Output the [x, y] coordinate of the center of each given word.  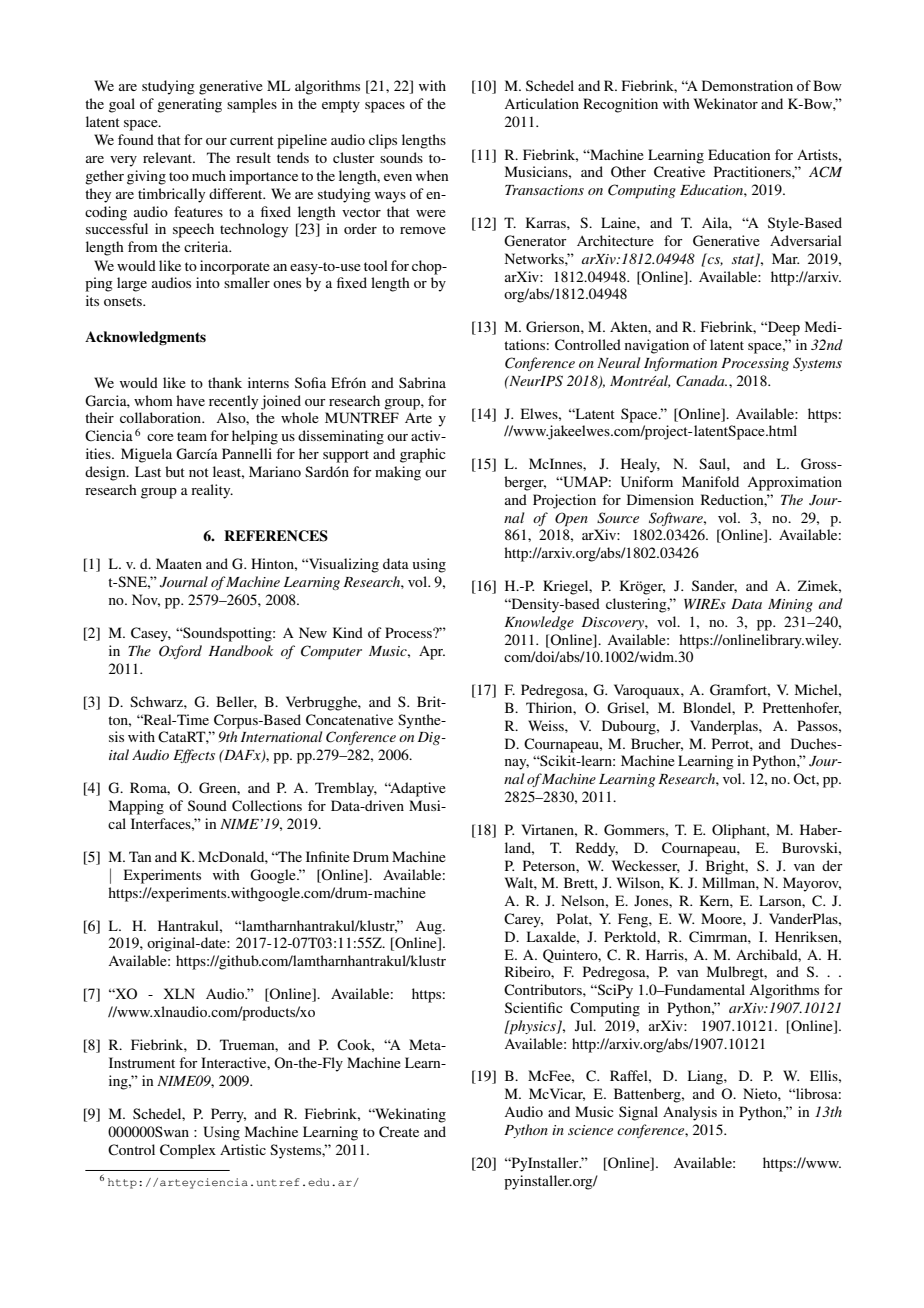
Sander [714, 586]
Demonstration [747, 85]
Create [399, 1132]
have [190, 400]
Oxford [180, 652]
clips [383, 141]
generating [189, 105]
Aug [429, 928]
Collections [267, 806]
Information [680, 364]
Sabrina [422, 382]
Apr [432, 652]
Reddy [597, 849]
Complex [188, 1151]
